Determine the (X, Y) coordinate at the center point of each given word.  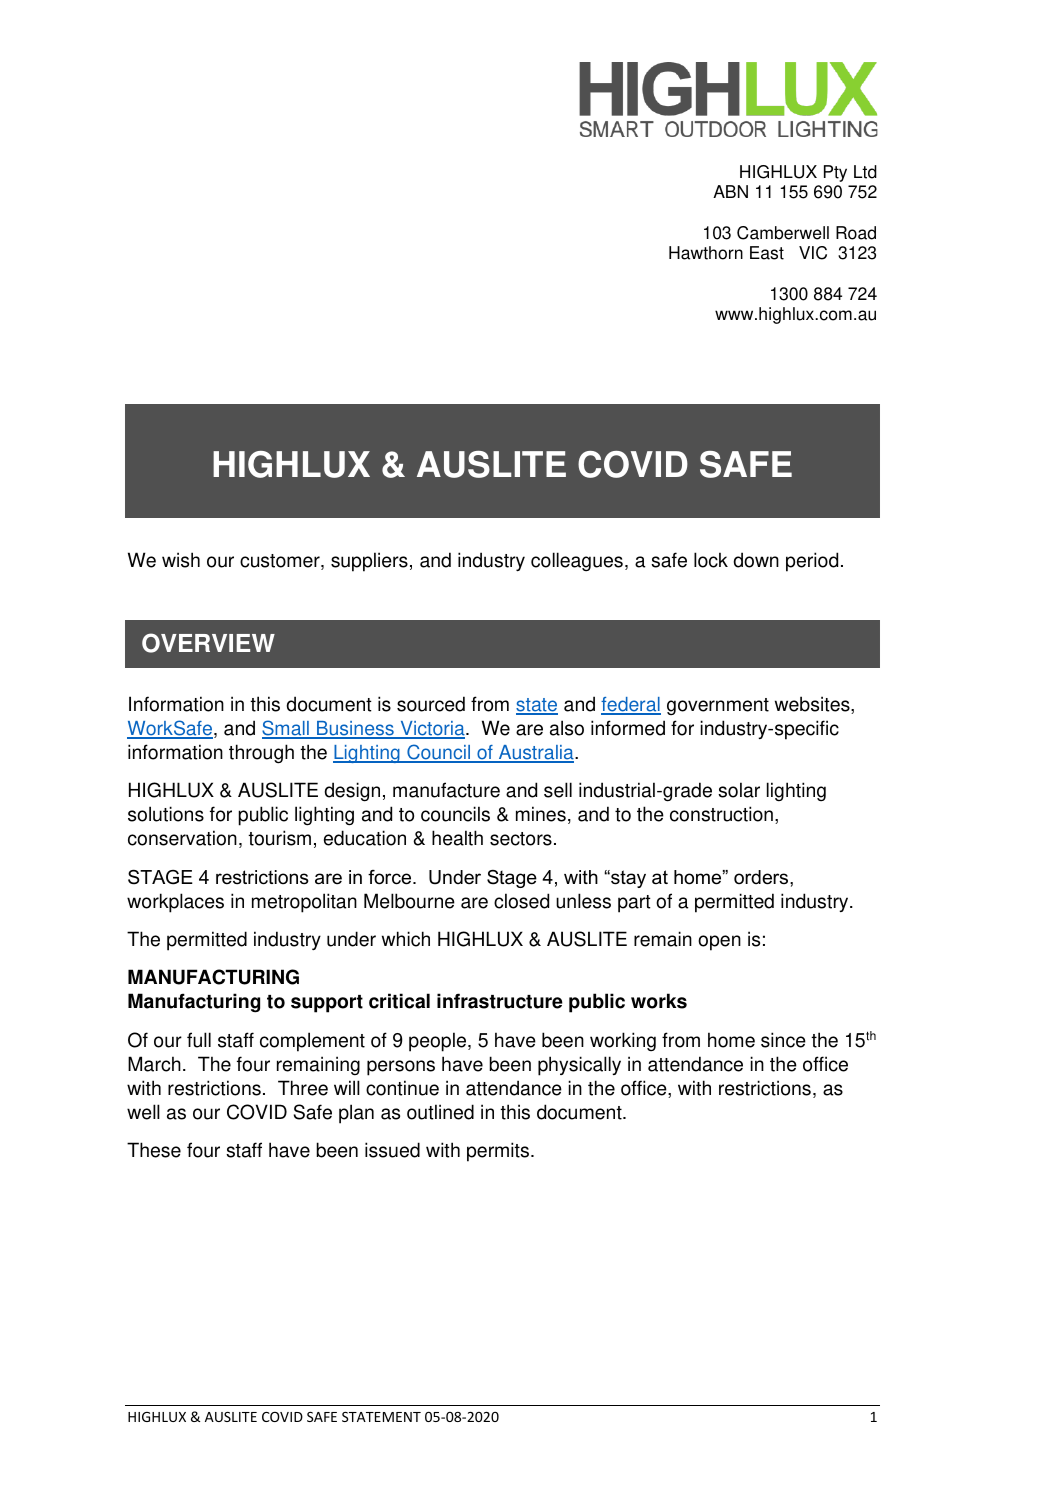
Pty (835, 173)
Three (303, 1088)
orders (762, 877)
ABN (730, 191)
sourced (431, 704)
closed (521, 901)
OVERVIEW (208, 643)
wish (181, 560)
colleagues (577, 561)
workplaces (175, 903)
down (756, 560)
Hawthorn (706, 253)
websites (813, 705)
